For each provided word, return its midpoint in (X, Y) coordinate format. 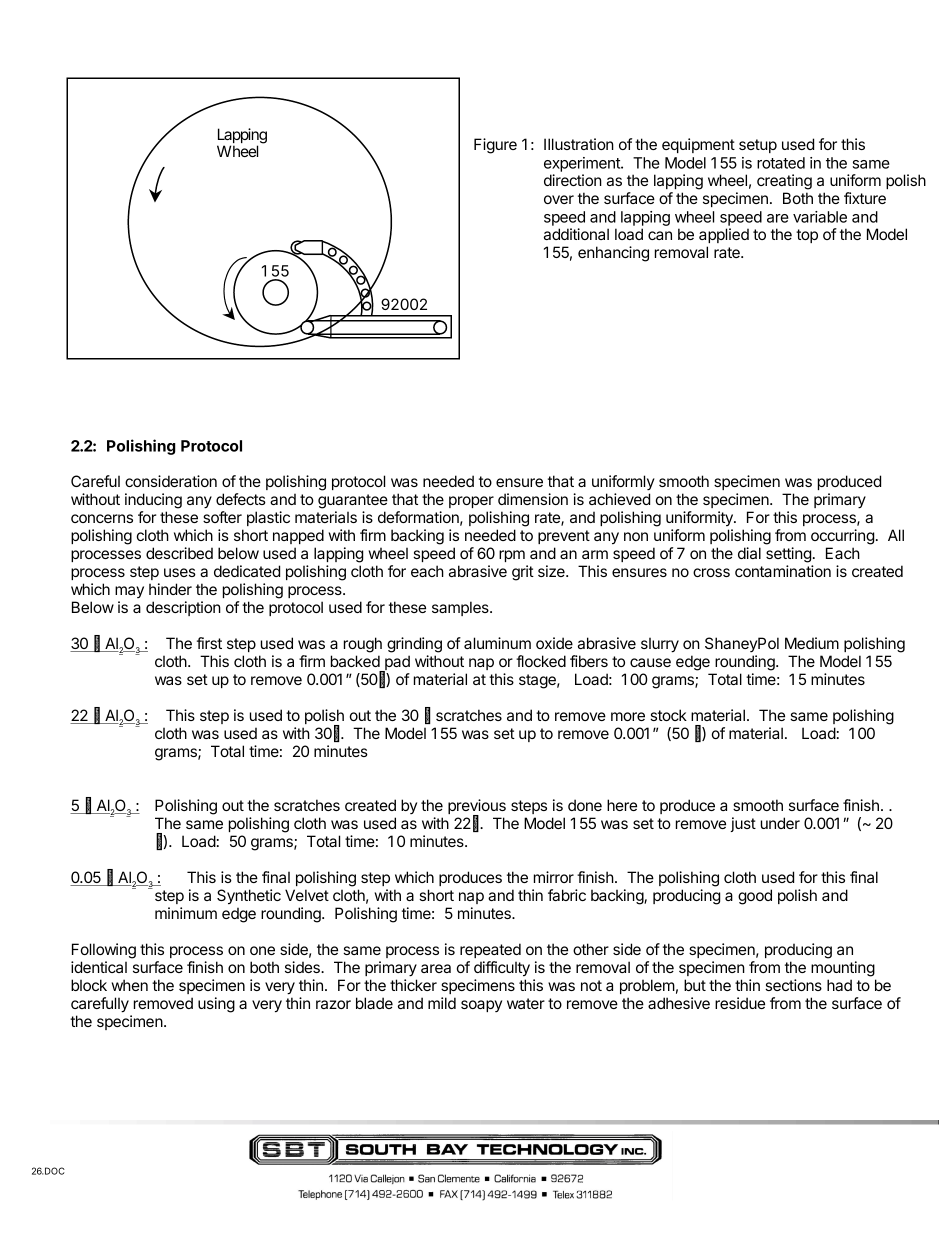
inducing (153, 501)
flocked (541, 661)
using (216, 1005)
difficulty (502, 969)
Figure (495, 146)
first (209, 643)
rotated (781, 163)
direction (573, 180)
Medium (812, 643)
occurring (842, 537)
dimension (533, 499)
